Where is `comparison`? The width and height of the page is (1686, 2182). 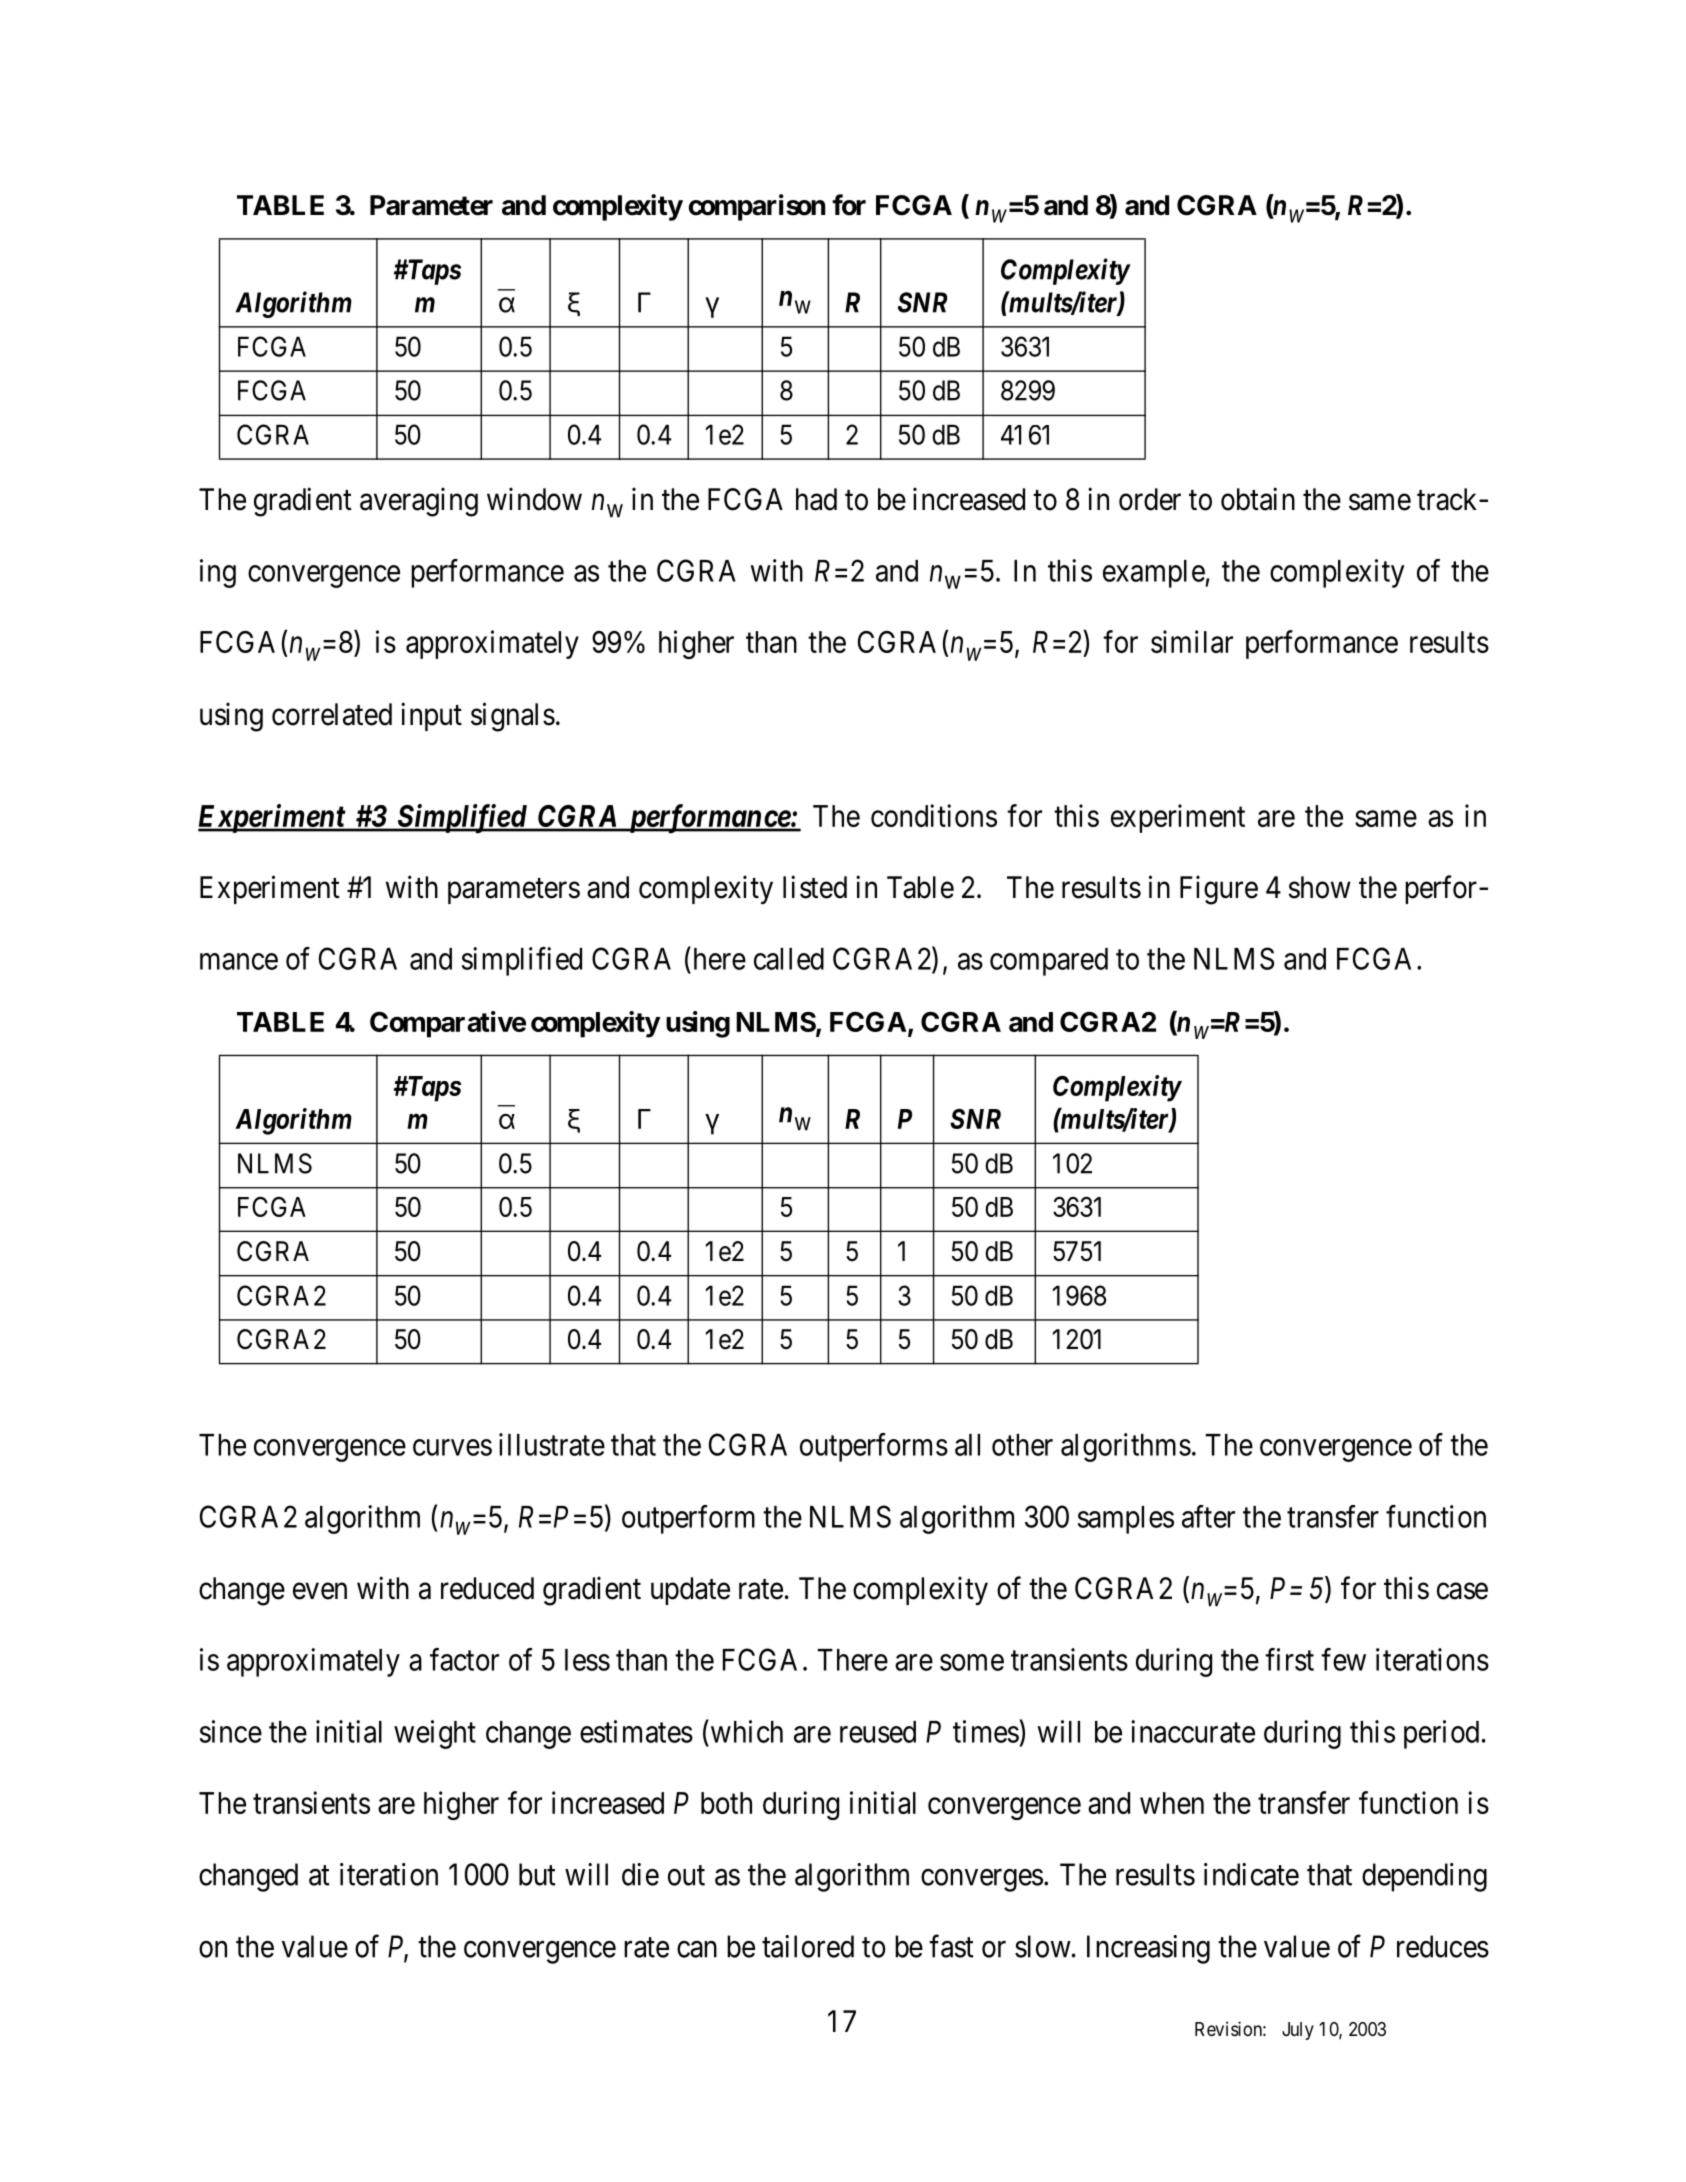
comparison is located at coordinates (757, 207).
